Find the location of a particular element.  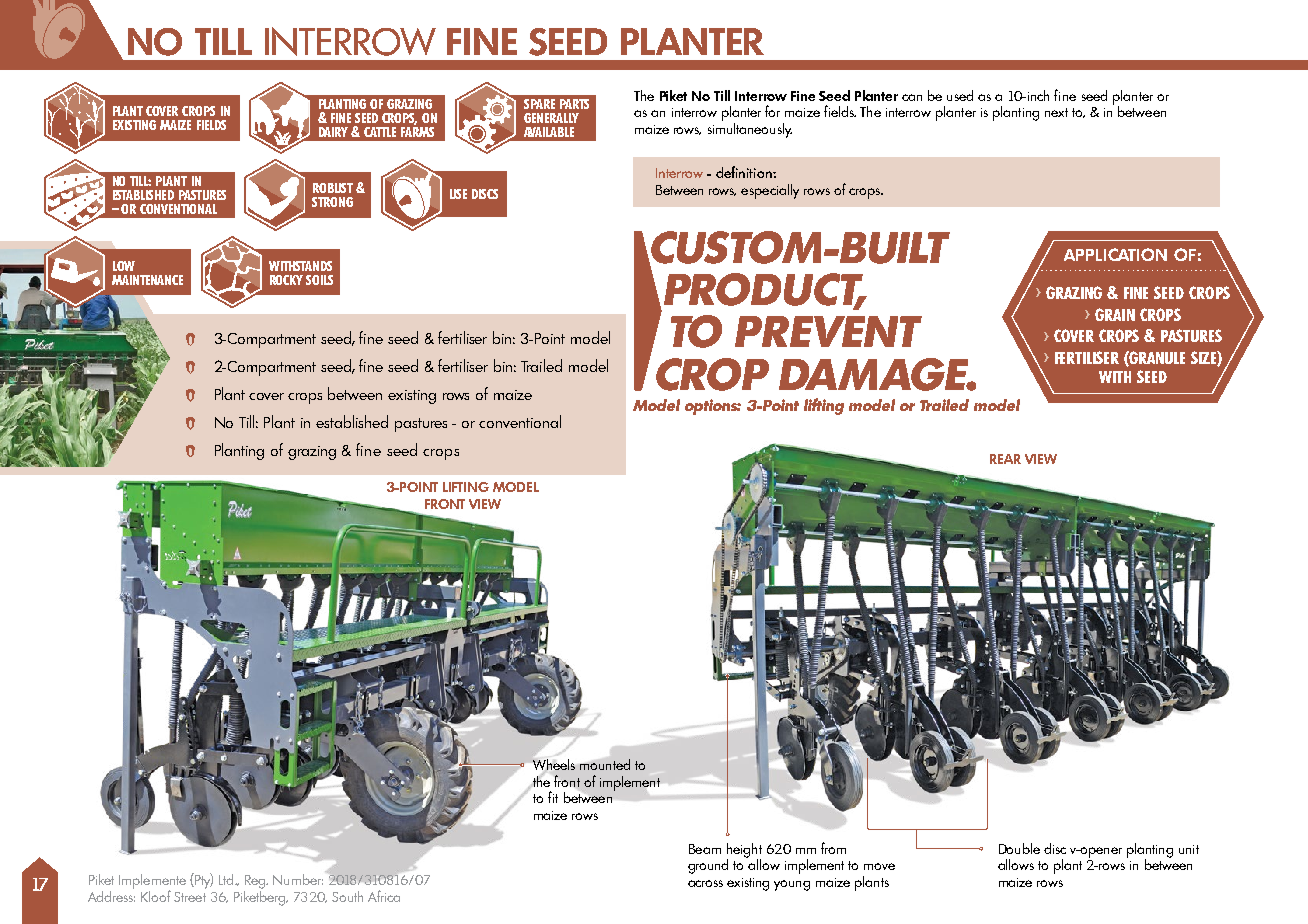

SOILS is located at coordinates (319, 280).
